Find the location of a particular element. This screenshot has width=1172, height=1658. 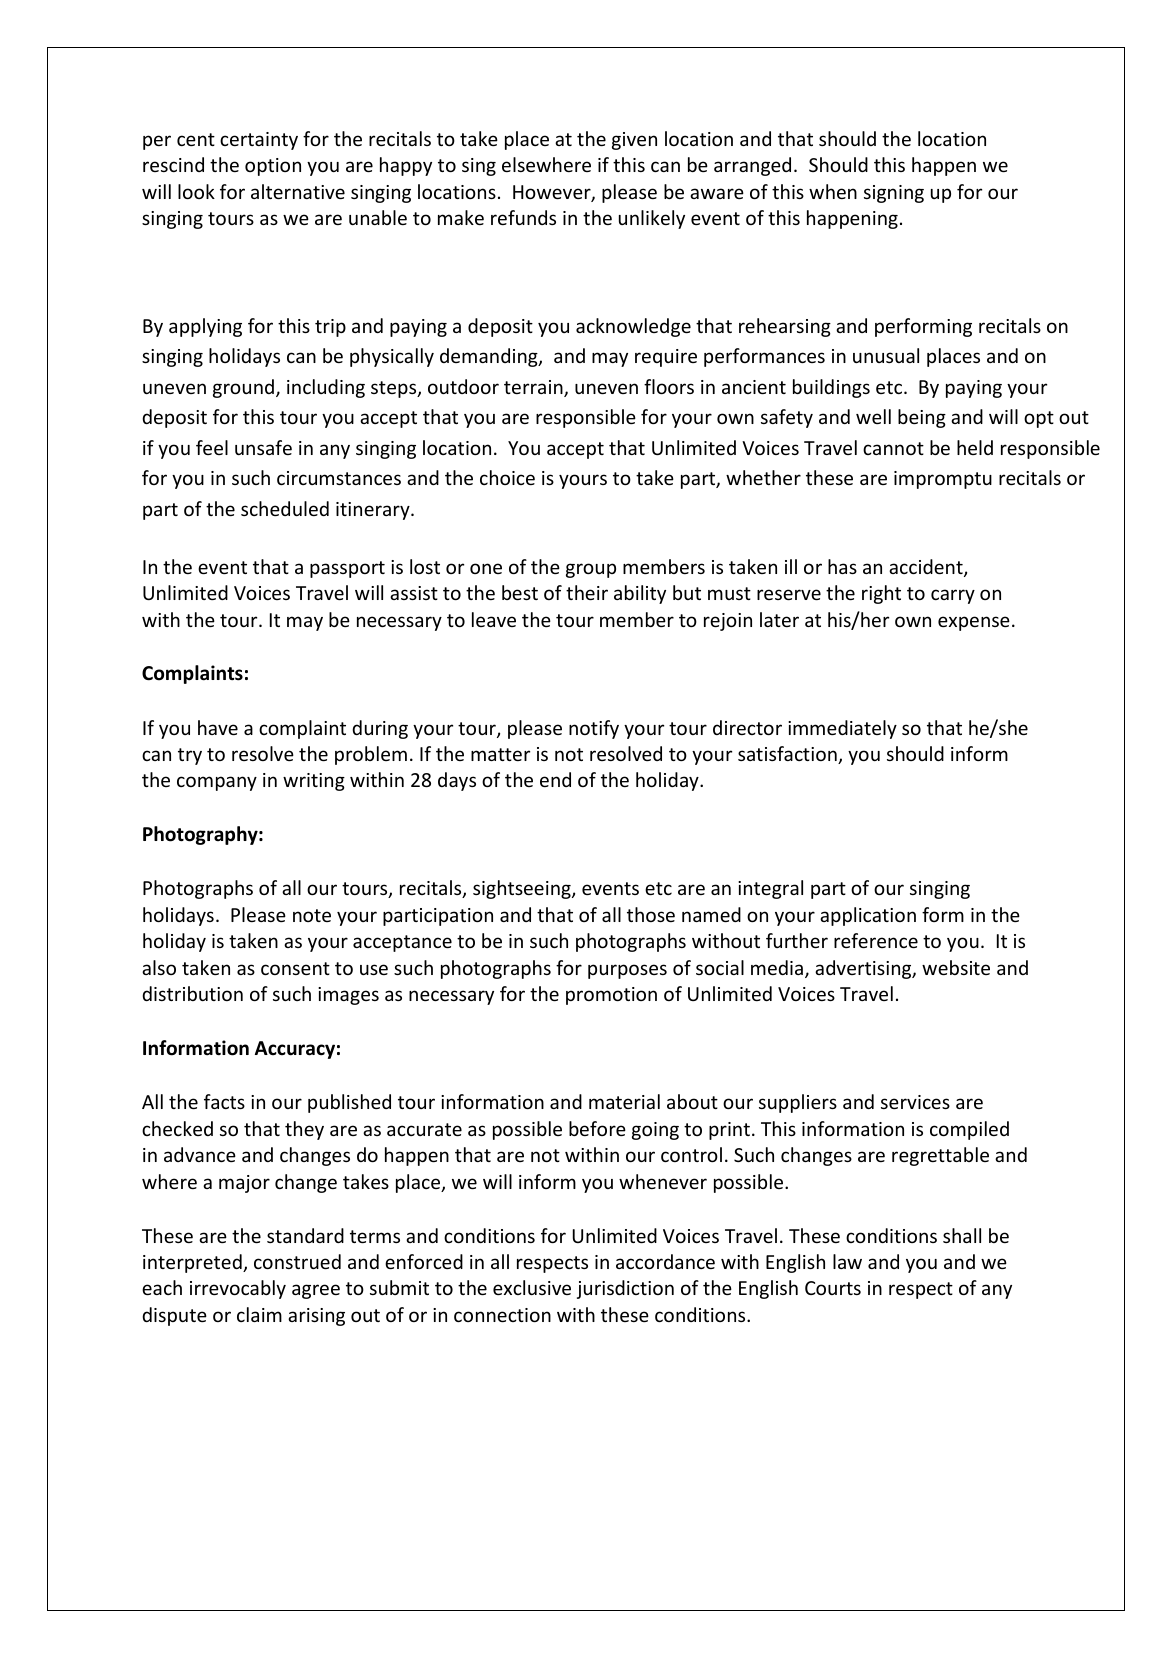

irrevocably is located at coordinates (238, 1289).
